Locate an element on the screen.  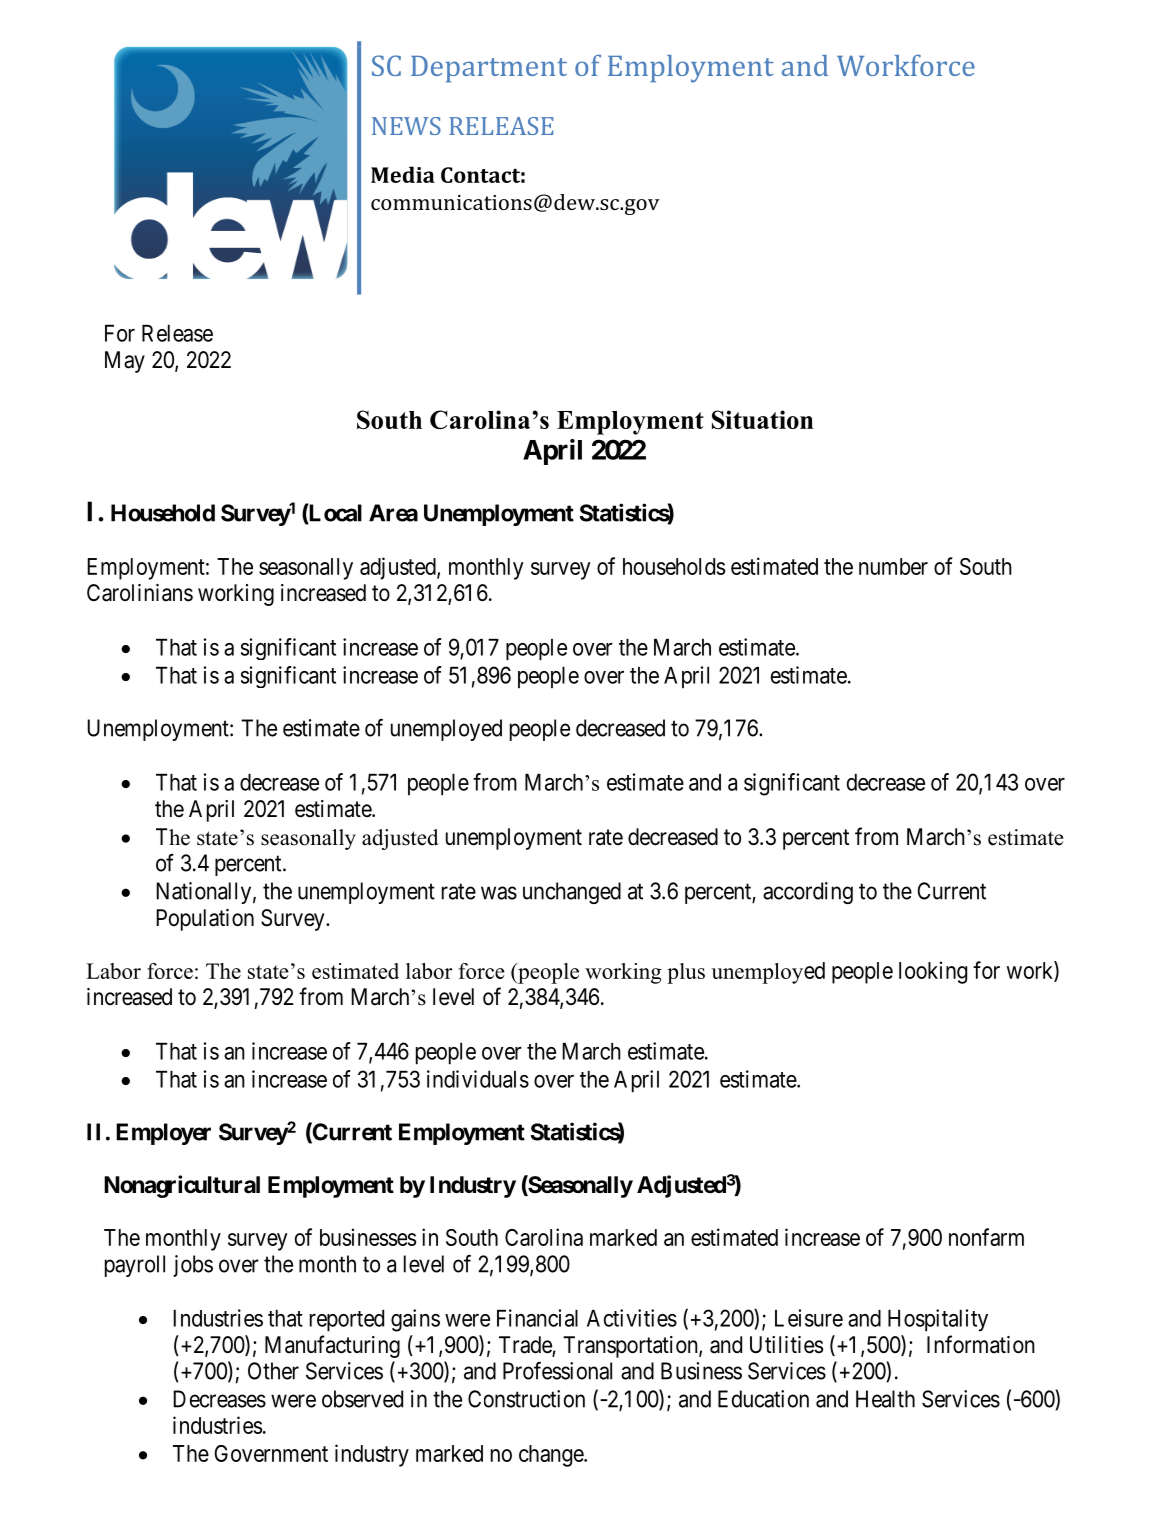
Population is located at coordinates (205, 920).
